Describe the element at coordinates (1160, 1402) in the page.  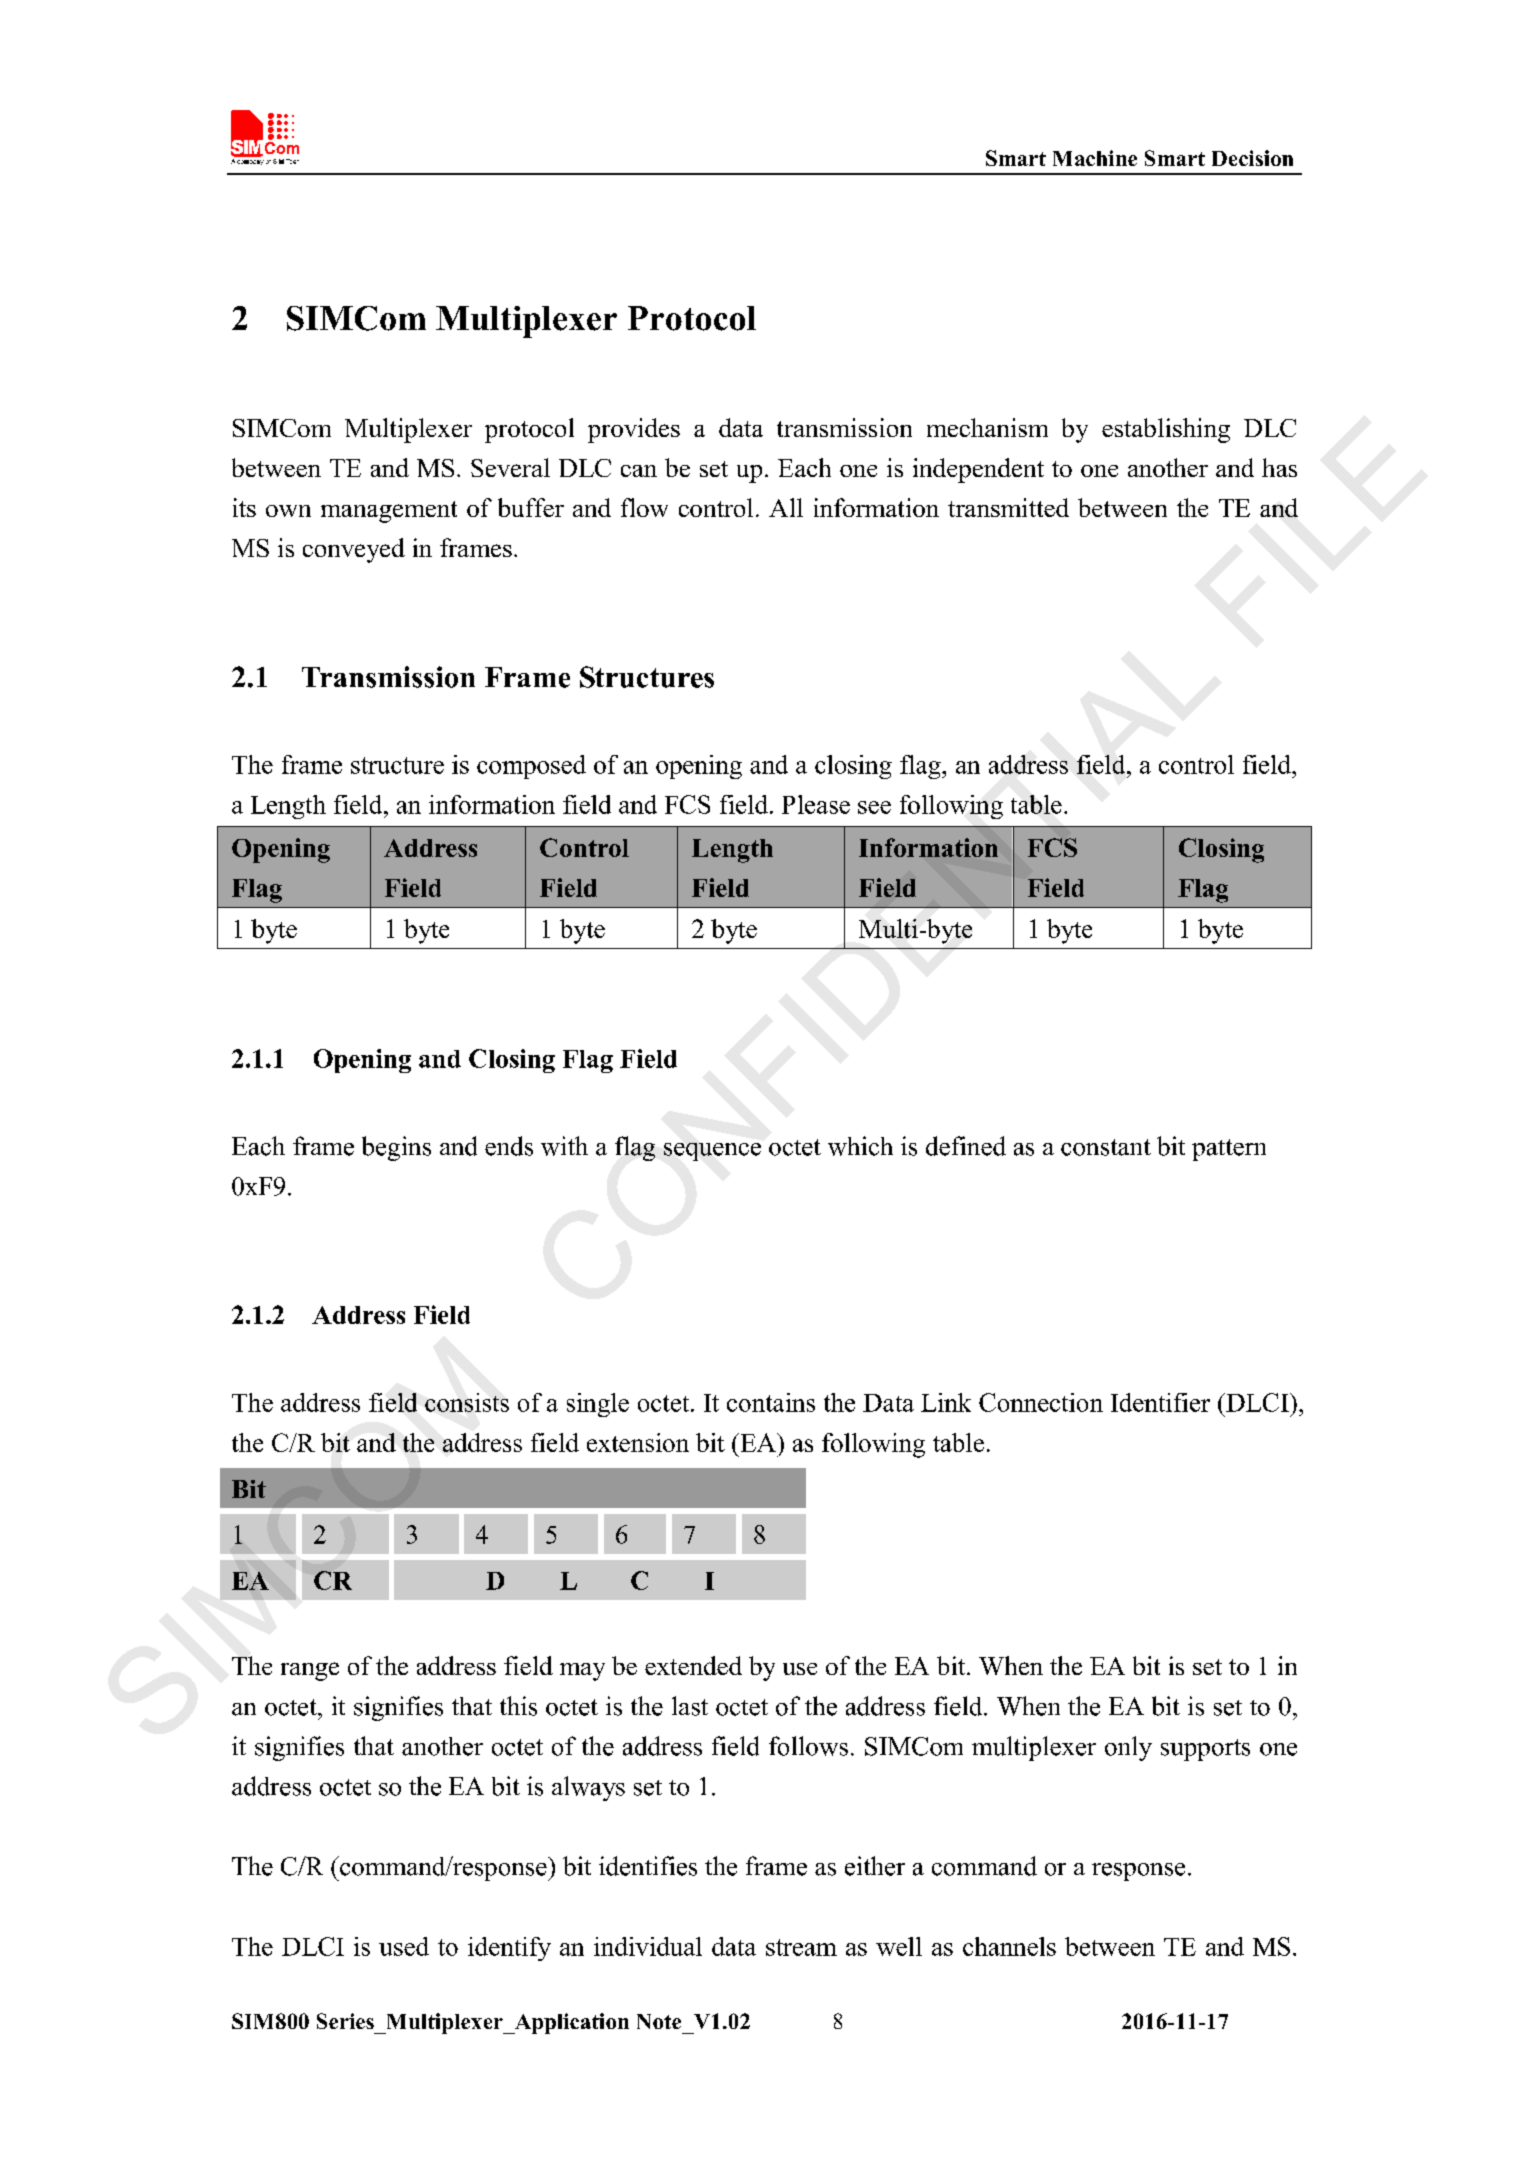
I see `Identifier` at that location.
